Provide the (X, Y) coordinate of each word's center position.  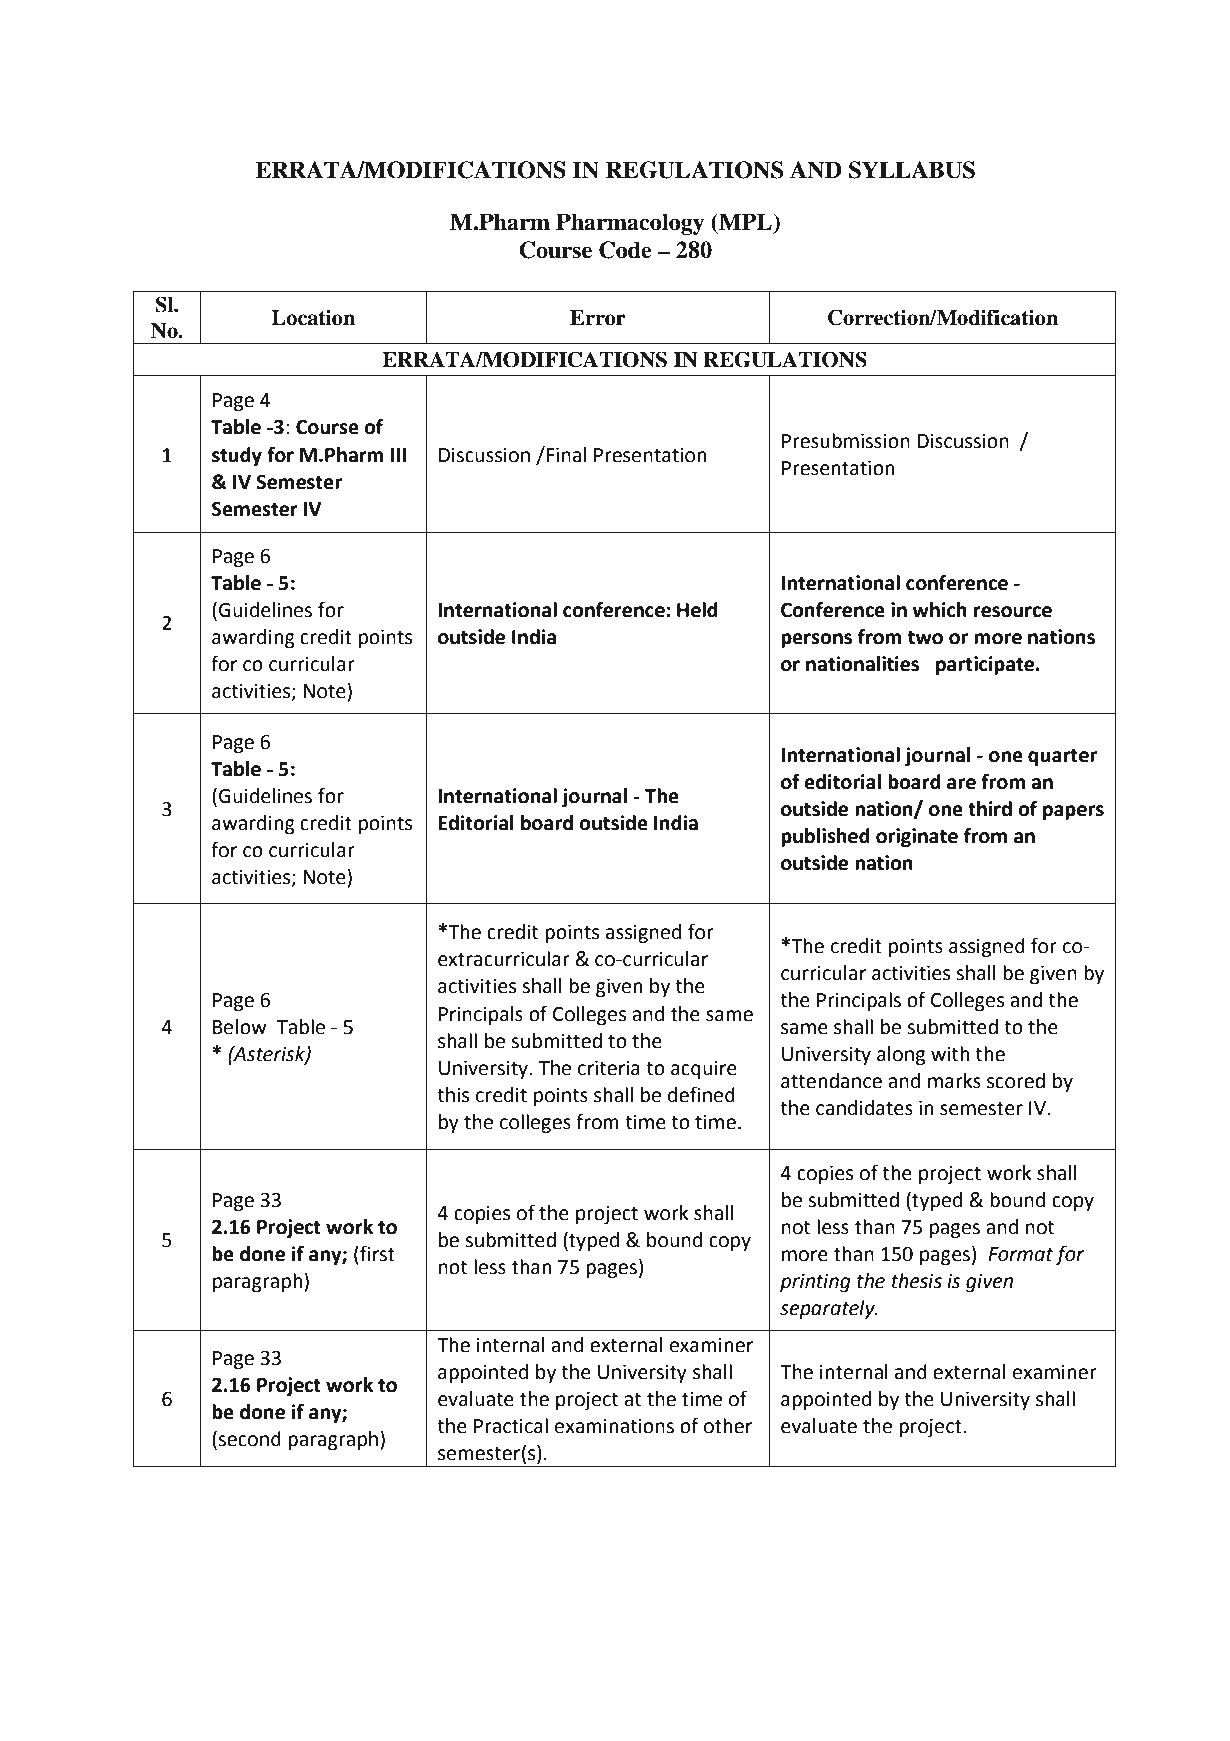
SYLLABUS (912, 170)
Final (566, 455)
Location (313, 317)
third (990, 809)
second (248, 1440)
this (453, 1095)
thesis (917, 1281)
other (728, 1426)
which (939, 610)
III (398, 455)
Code (625, 250)
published (825, 837)
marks (954, 1081)
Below (240, 1027)
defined (701, 1094)
